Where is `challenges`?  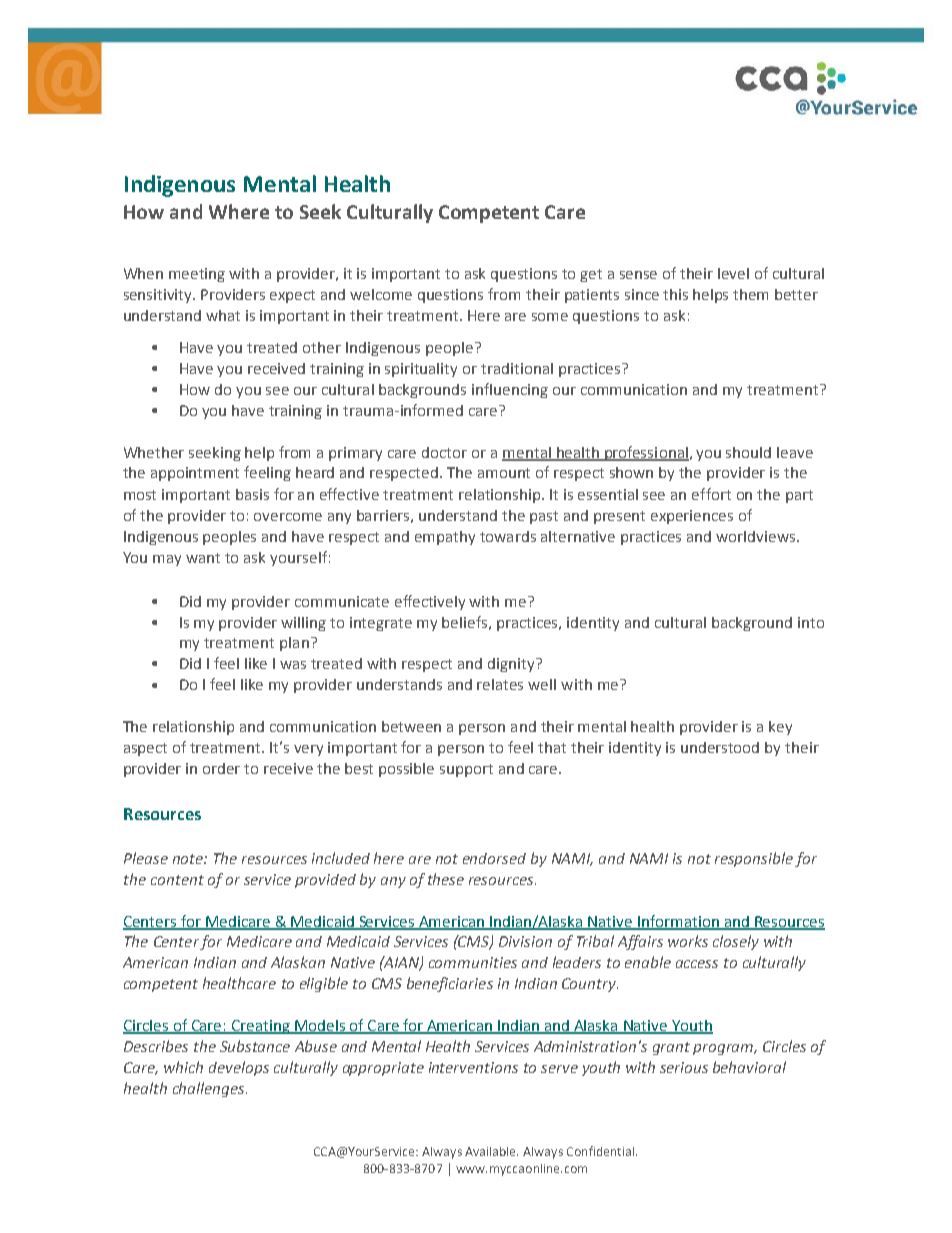
challenges is located at coordinates (210, 1089).
